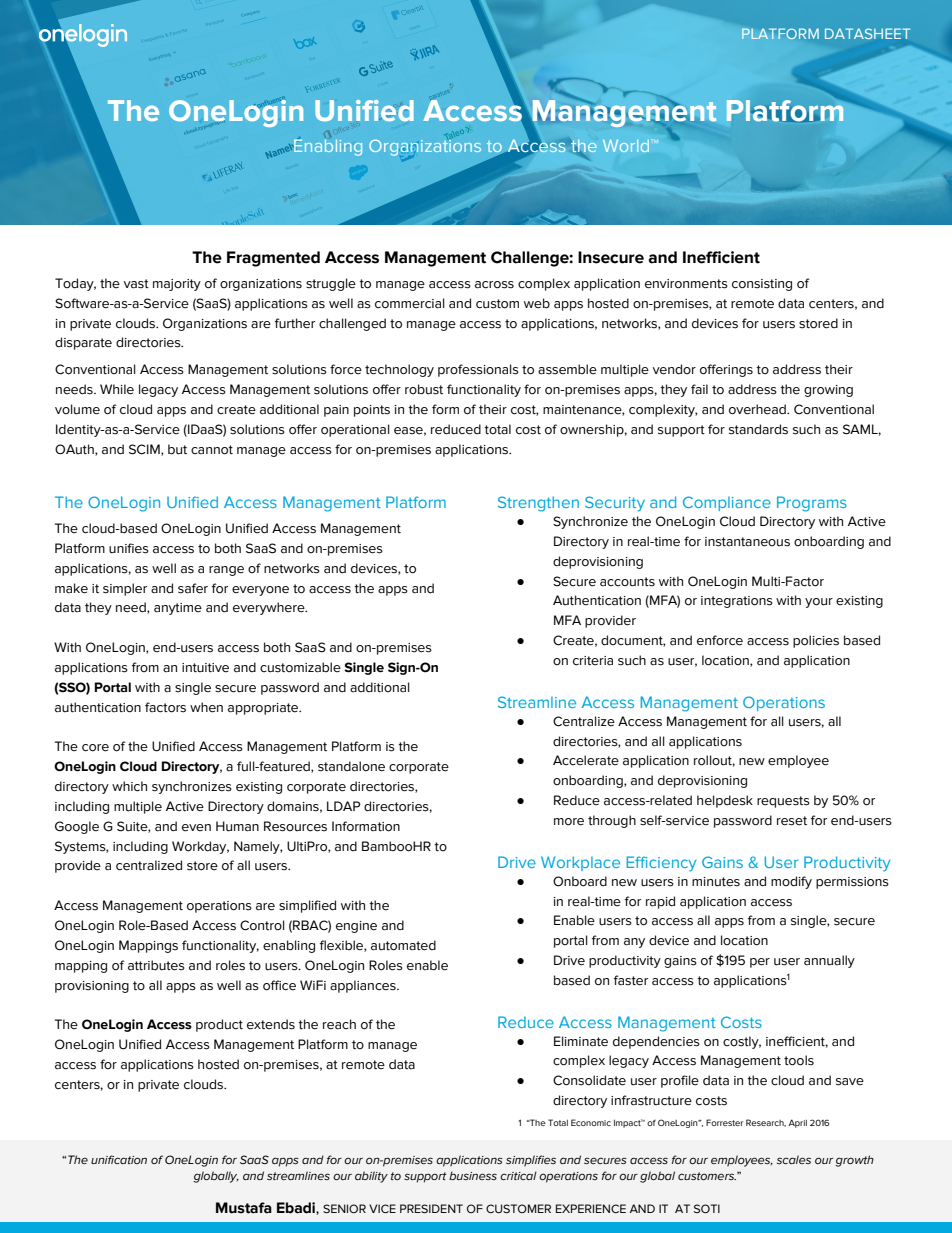 This screenshot has width=952, height=1233. I want to click on standards, so click(758, 429).
